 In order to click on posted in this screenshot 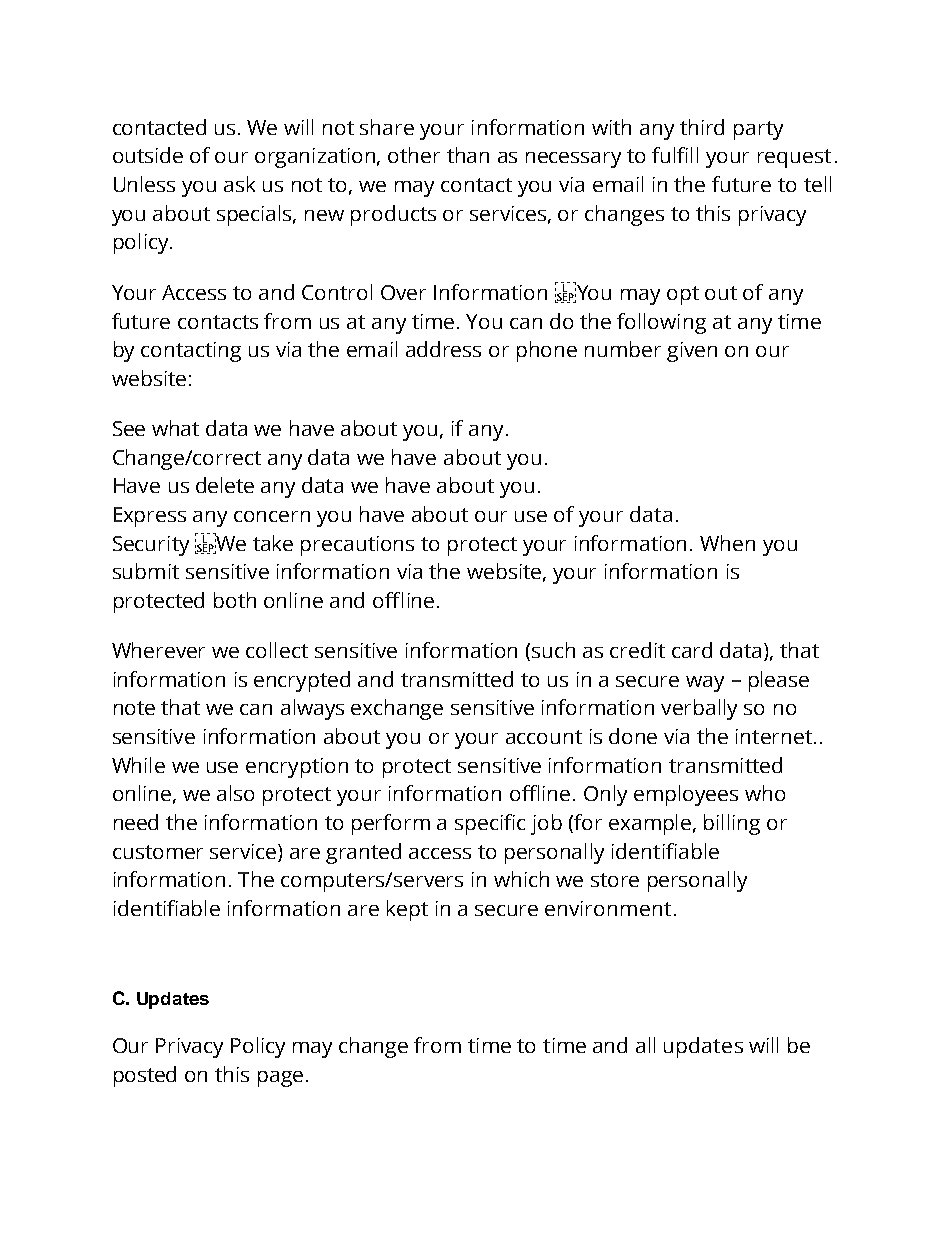, I will do `click(145, 1076)`.
